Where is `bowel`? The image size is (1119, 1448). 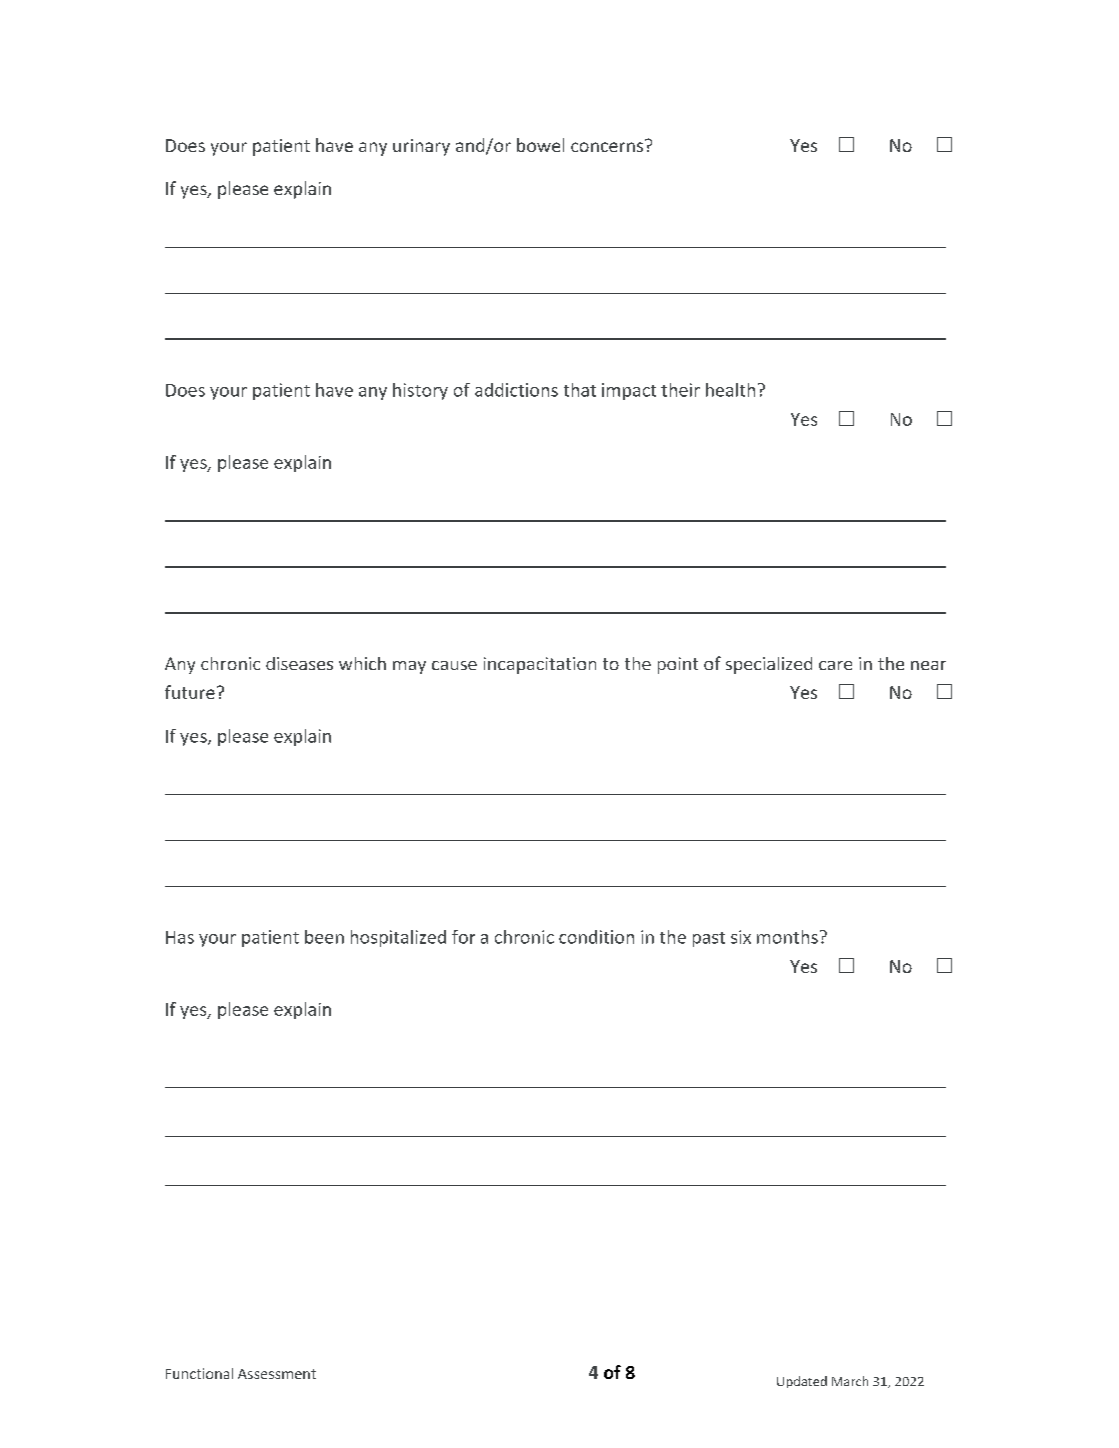 bowel is located at coordinates (540, 145).
